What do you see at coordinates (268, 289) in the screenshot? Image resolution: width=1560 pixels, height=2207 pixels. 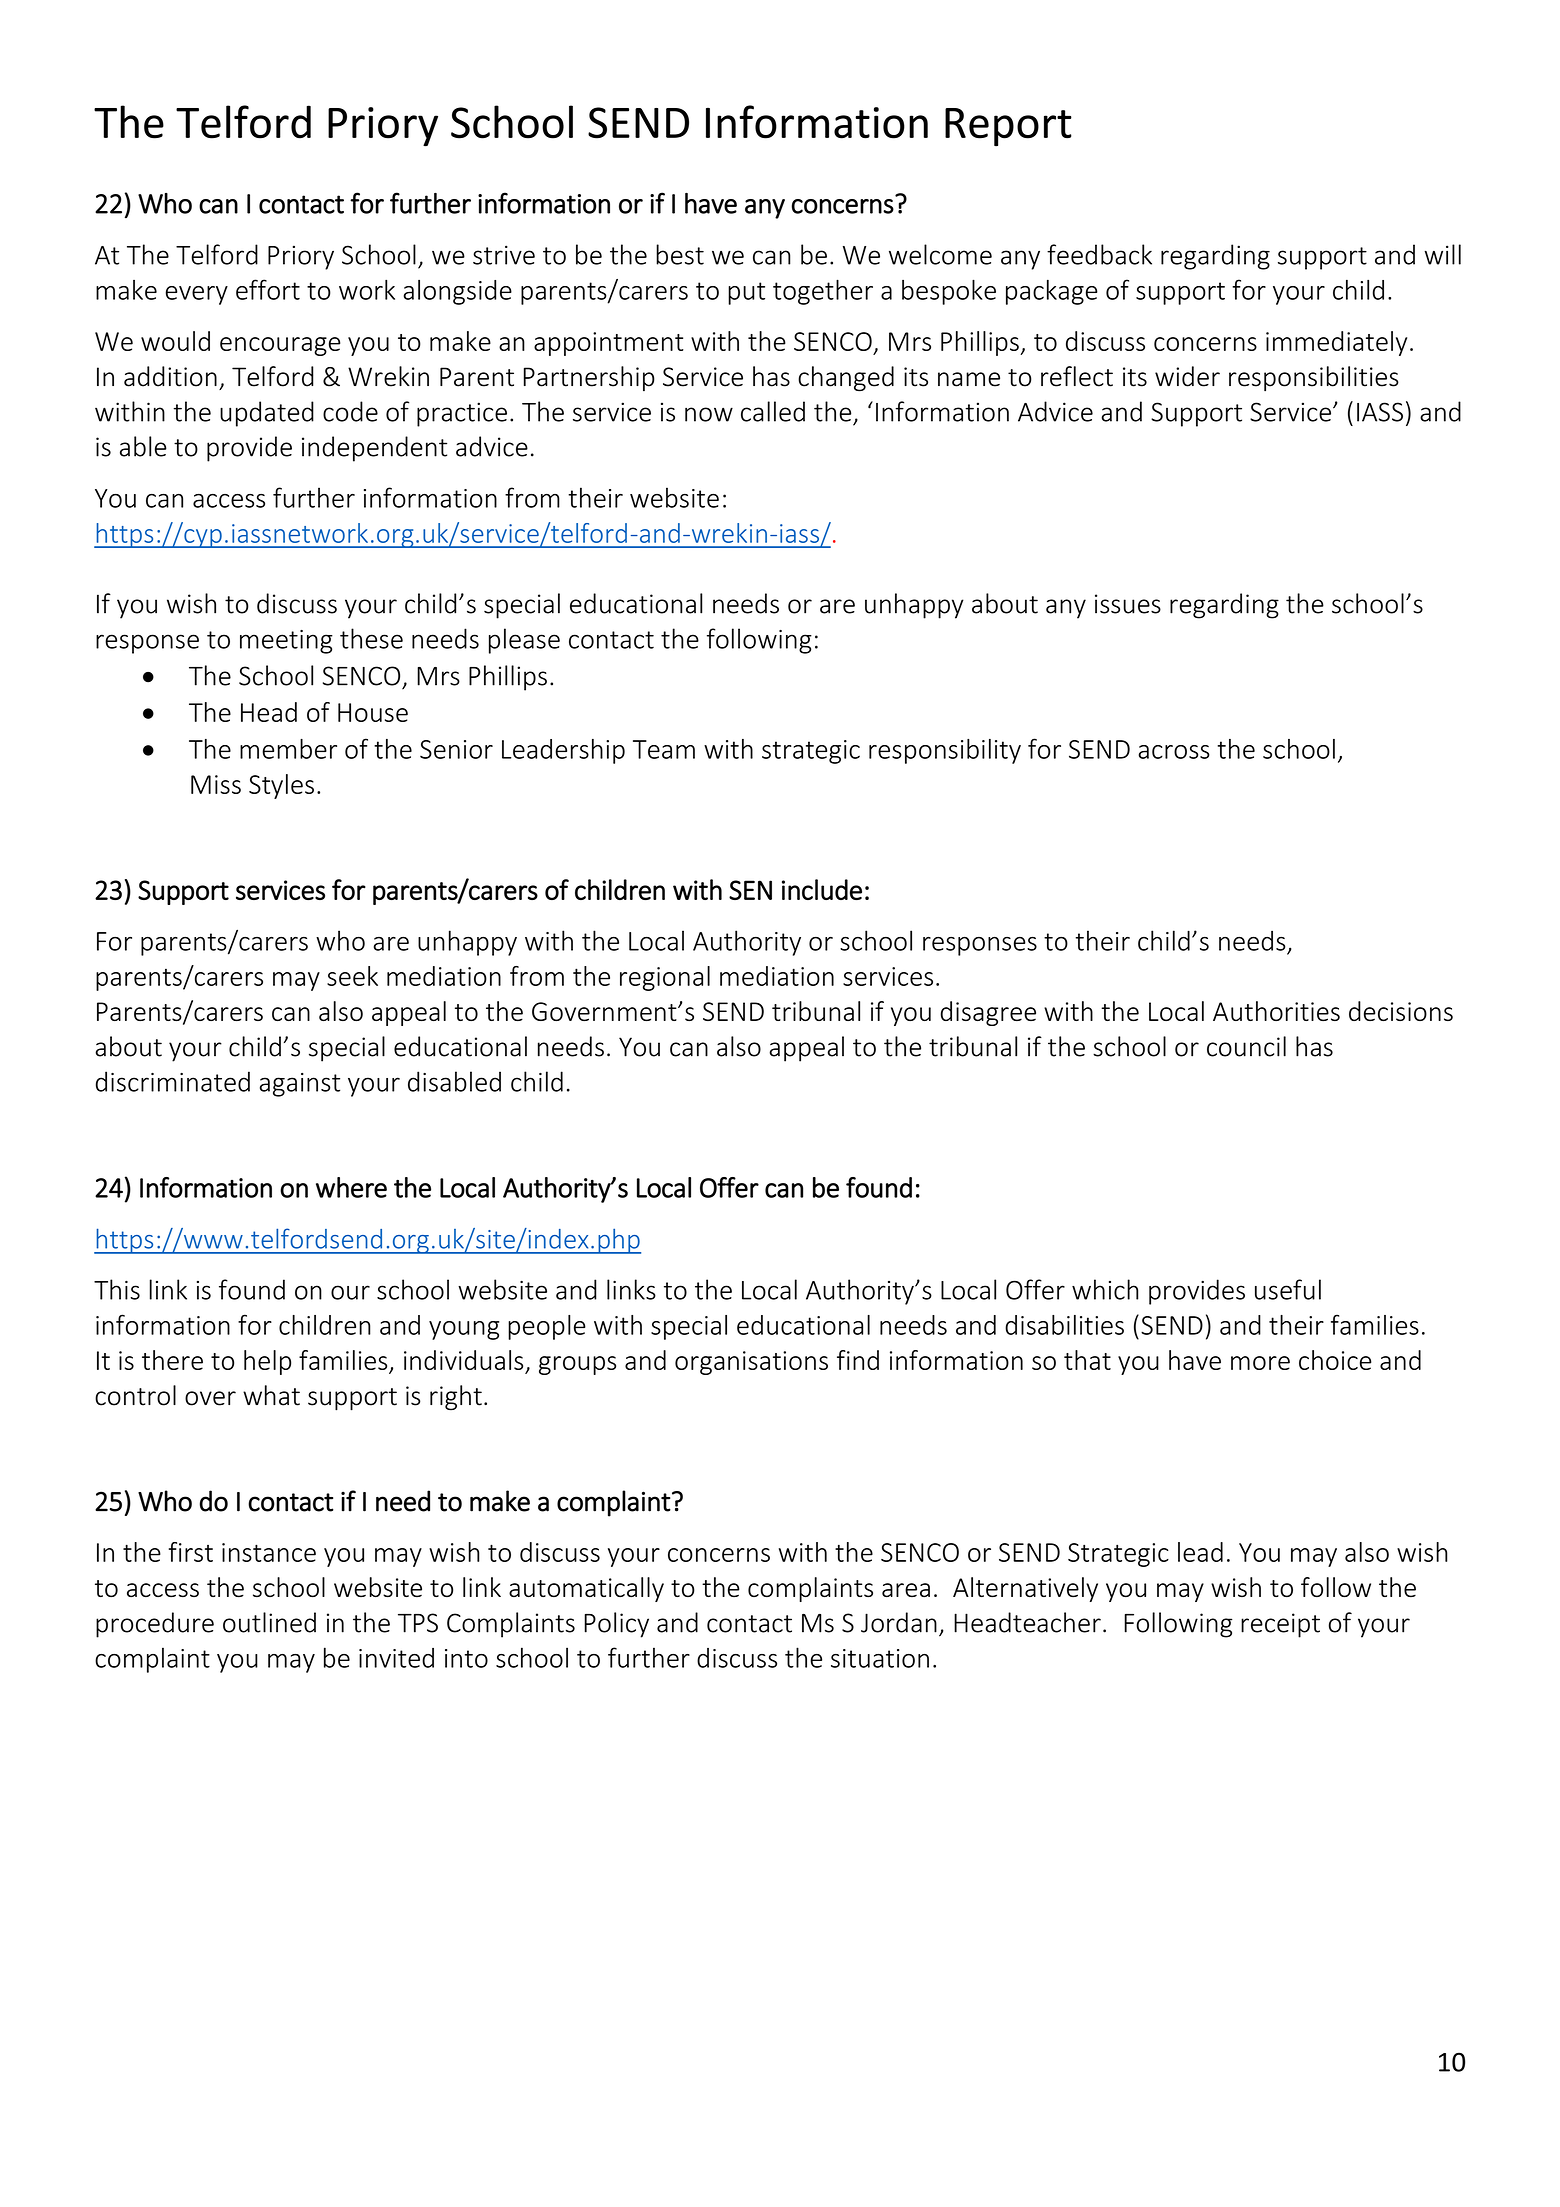 I see `effort` at bounding box center [268, 289].
